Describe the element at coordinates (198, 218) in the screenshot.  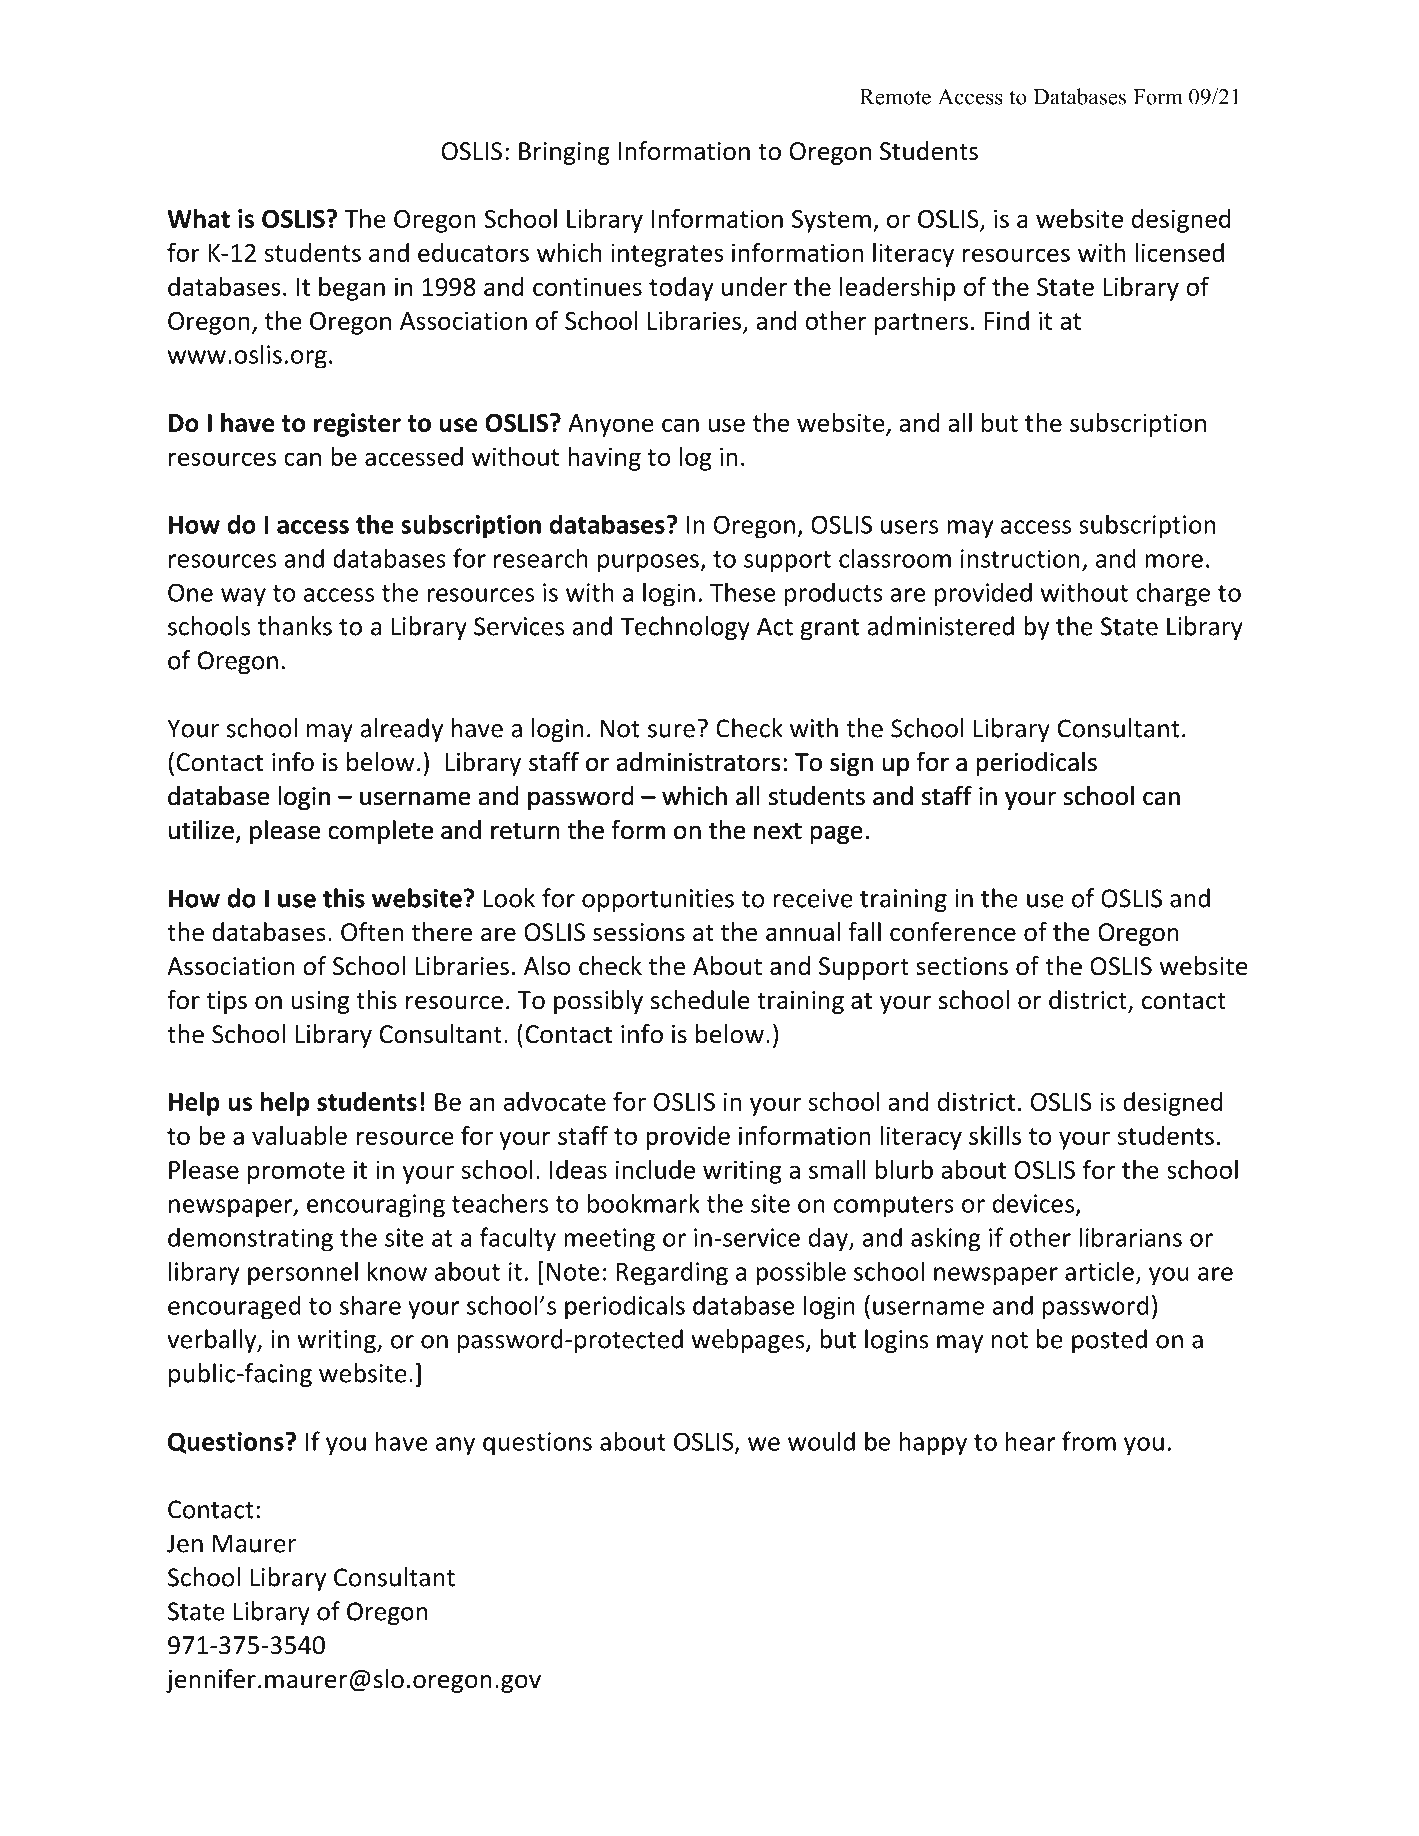
I see `What` at that location.
